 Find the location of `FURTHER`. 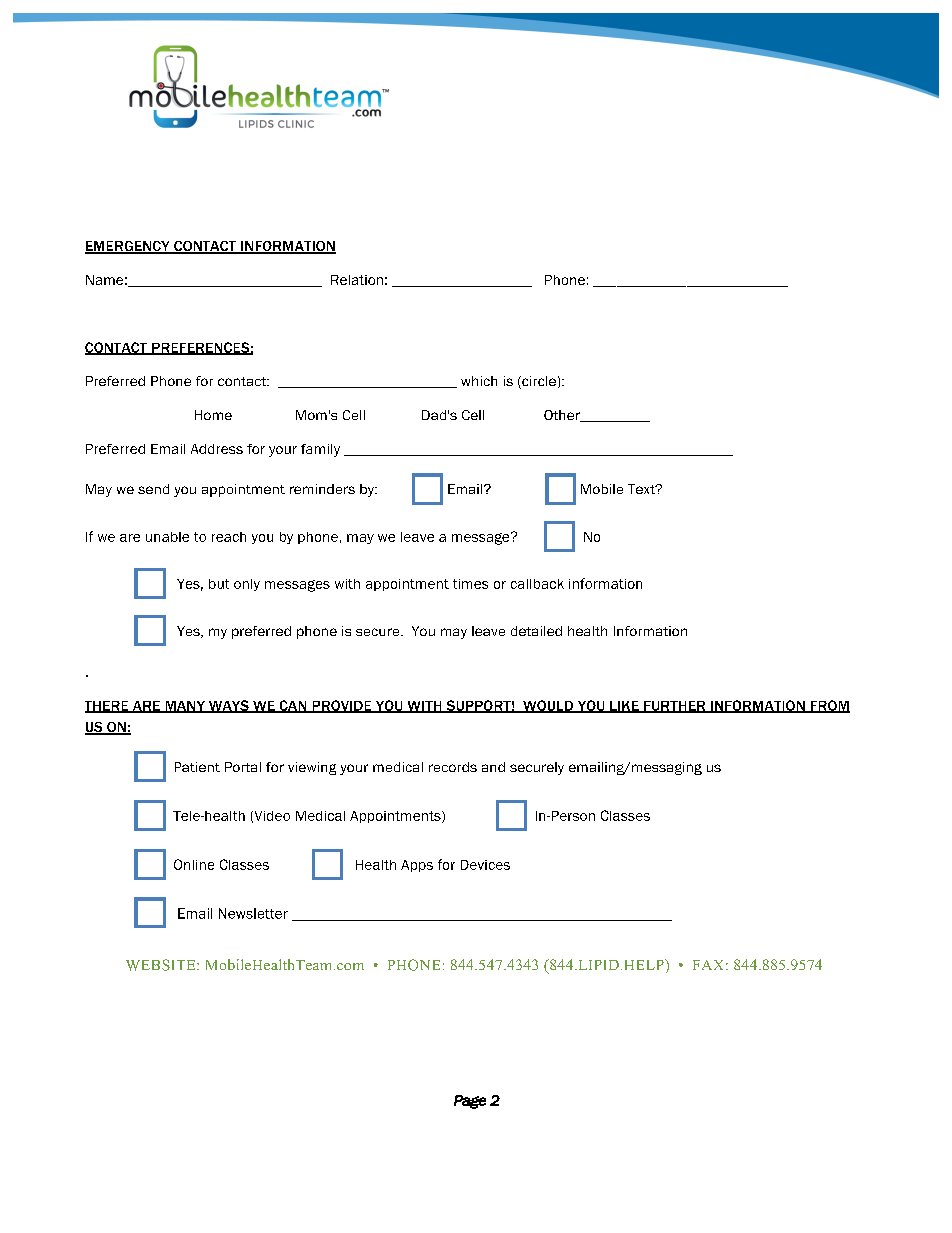

FURTHER is located at coordinates (675, 707).
